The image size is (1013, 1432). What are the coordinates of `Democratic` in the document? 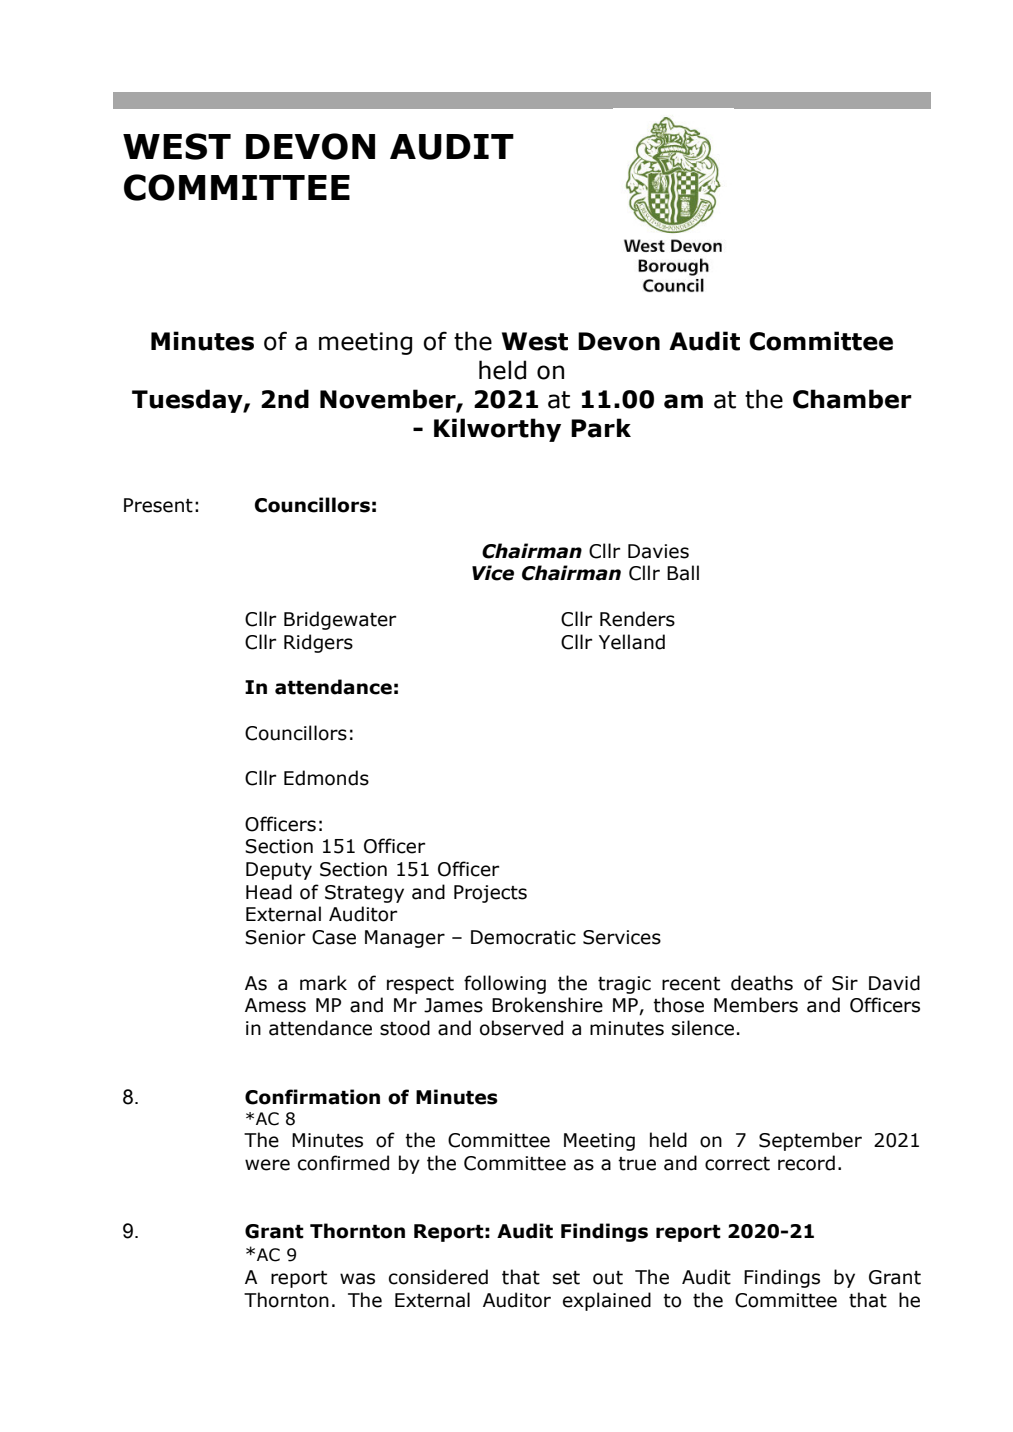 It's located at (523, 937).
